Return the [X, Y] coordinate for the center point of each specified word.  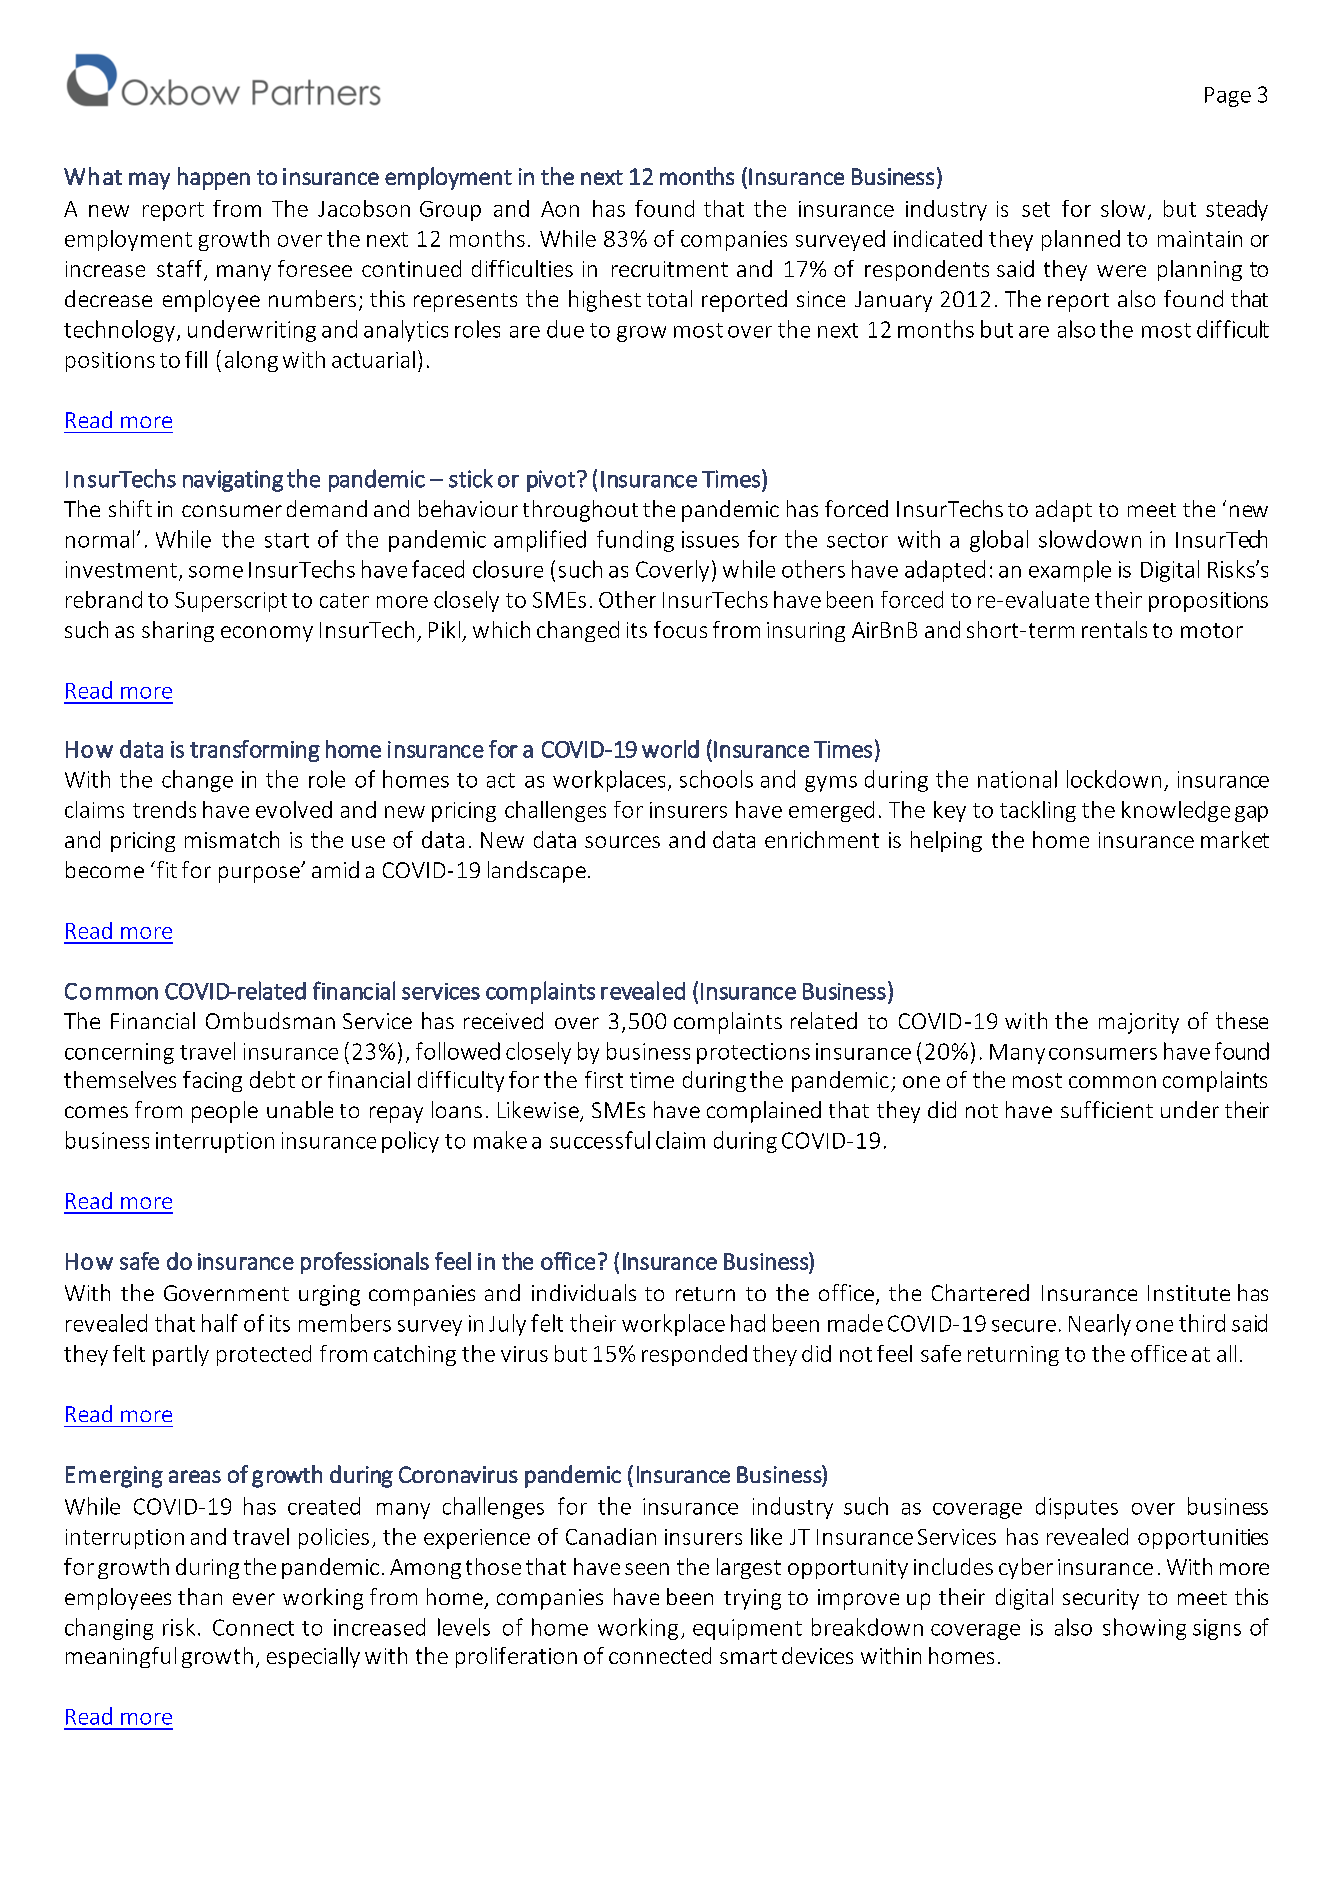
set [1036, 209]
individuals [584, 1292]
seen [647, 1569]
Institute [1189, 1293]
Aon [560, 209]
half [220, 1323]
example [1070, 571]
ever [254, 1599]
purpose [260, 874]
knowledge [1176, 811]
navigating [233, 481]
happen [214, 178]
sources [622, 842]
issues [710, 539]
